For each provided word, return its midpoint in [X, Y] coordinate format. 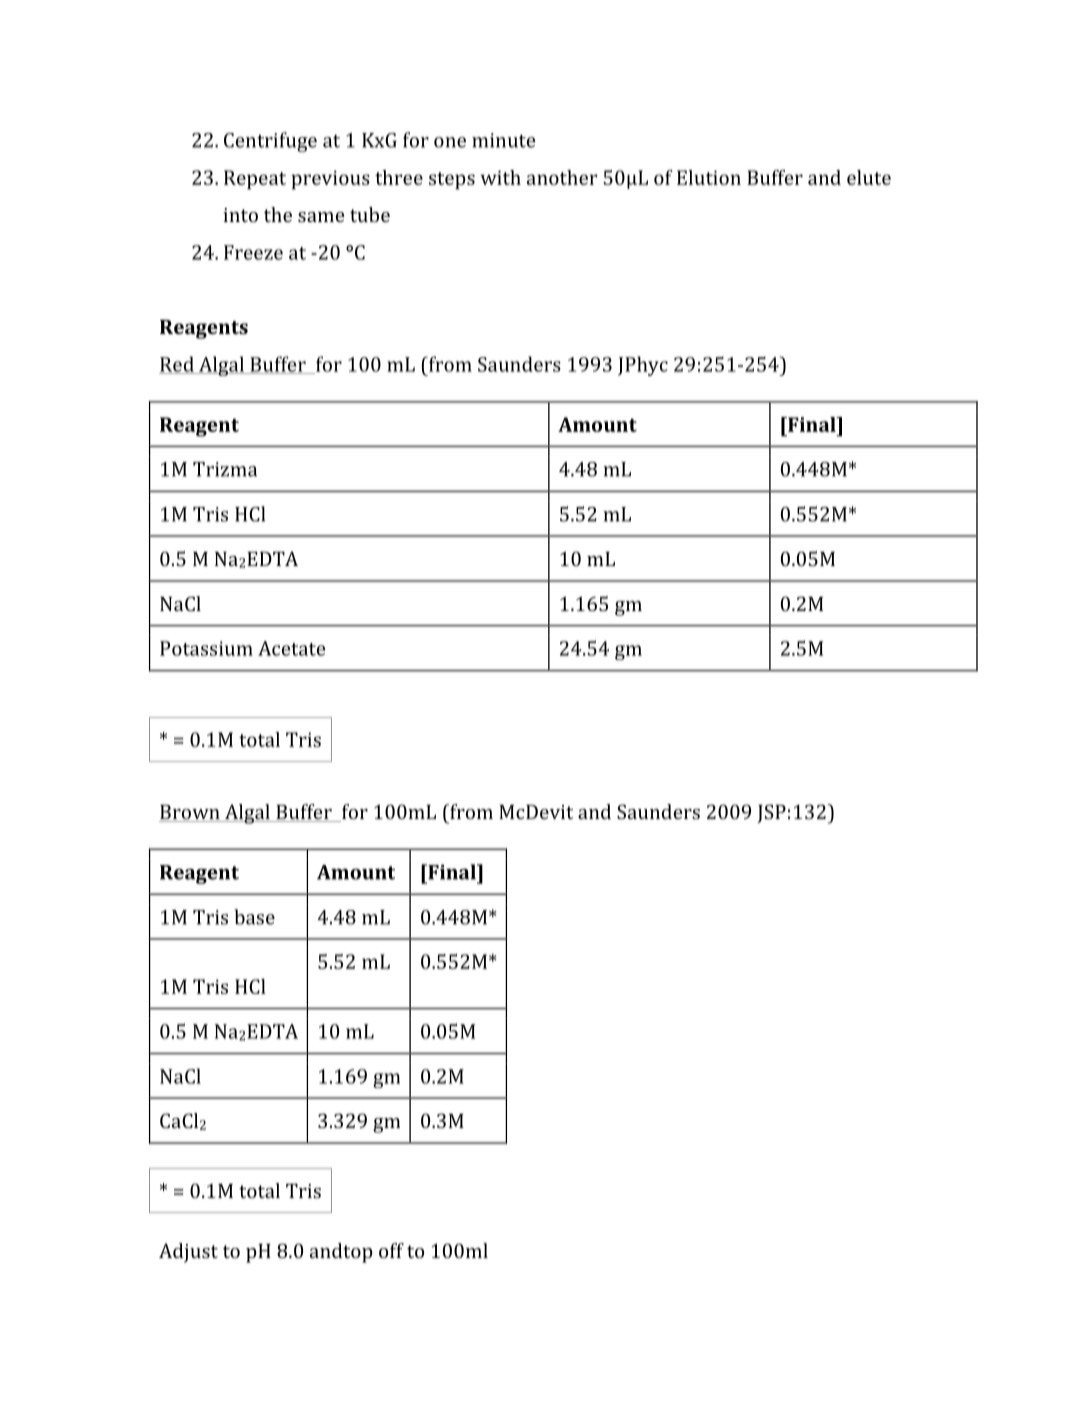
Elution [709, 177]
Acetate [291, 648]
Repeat [255, 180]
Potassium [206, 648]
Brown [190, 813]
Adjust [188, 1253]
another [562, 177]
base [254, 917]
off [391, 1250]
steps [452, 181]
